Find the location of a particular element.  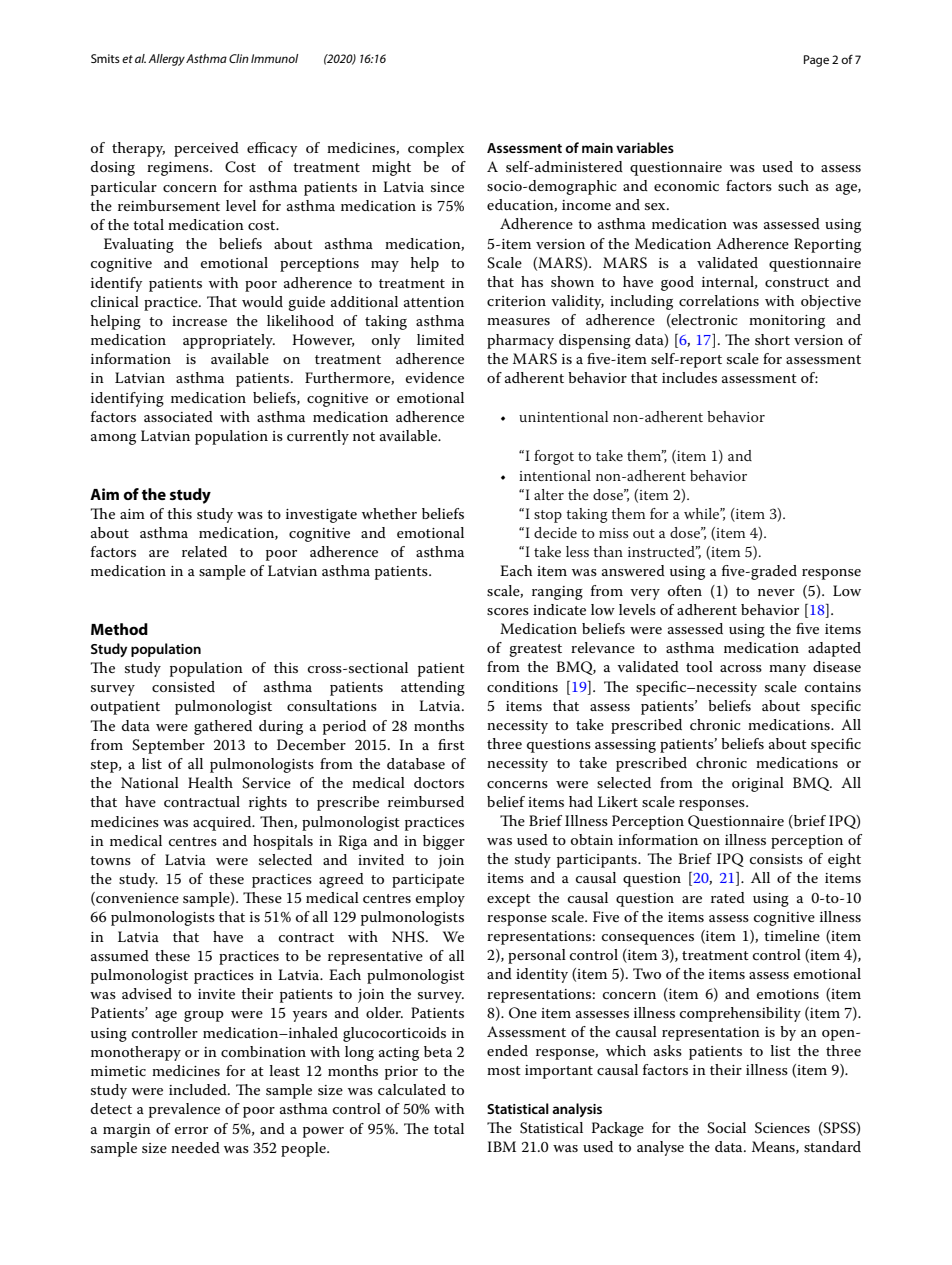

IBM is located at coordinates (501, 1146).
